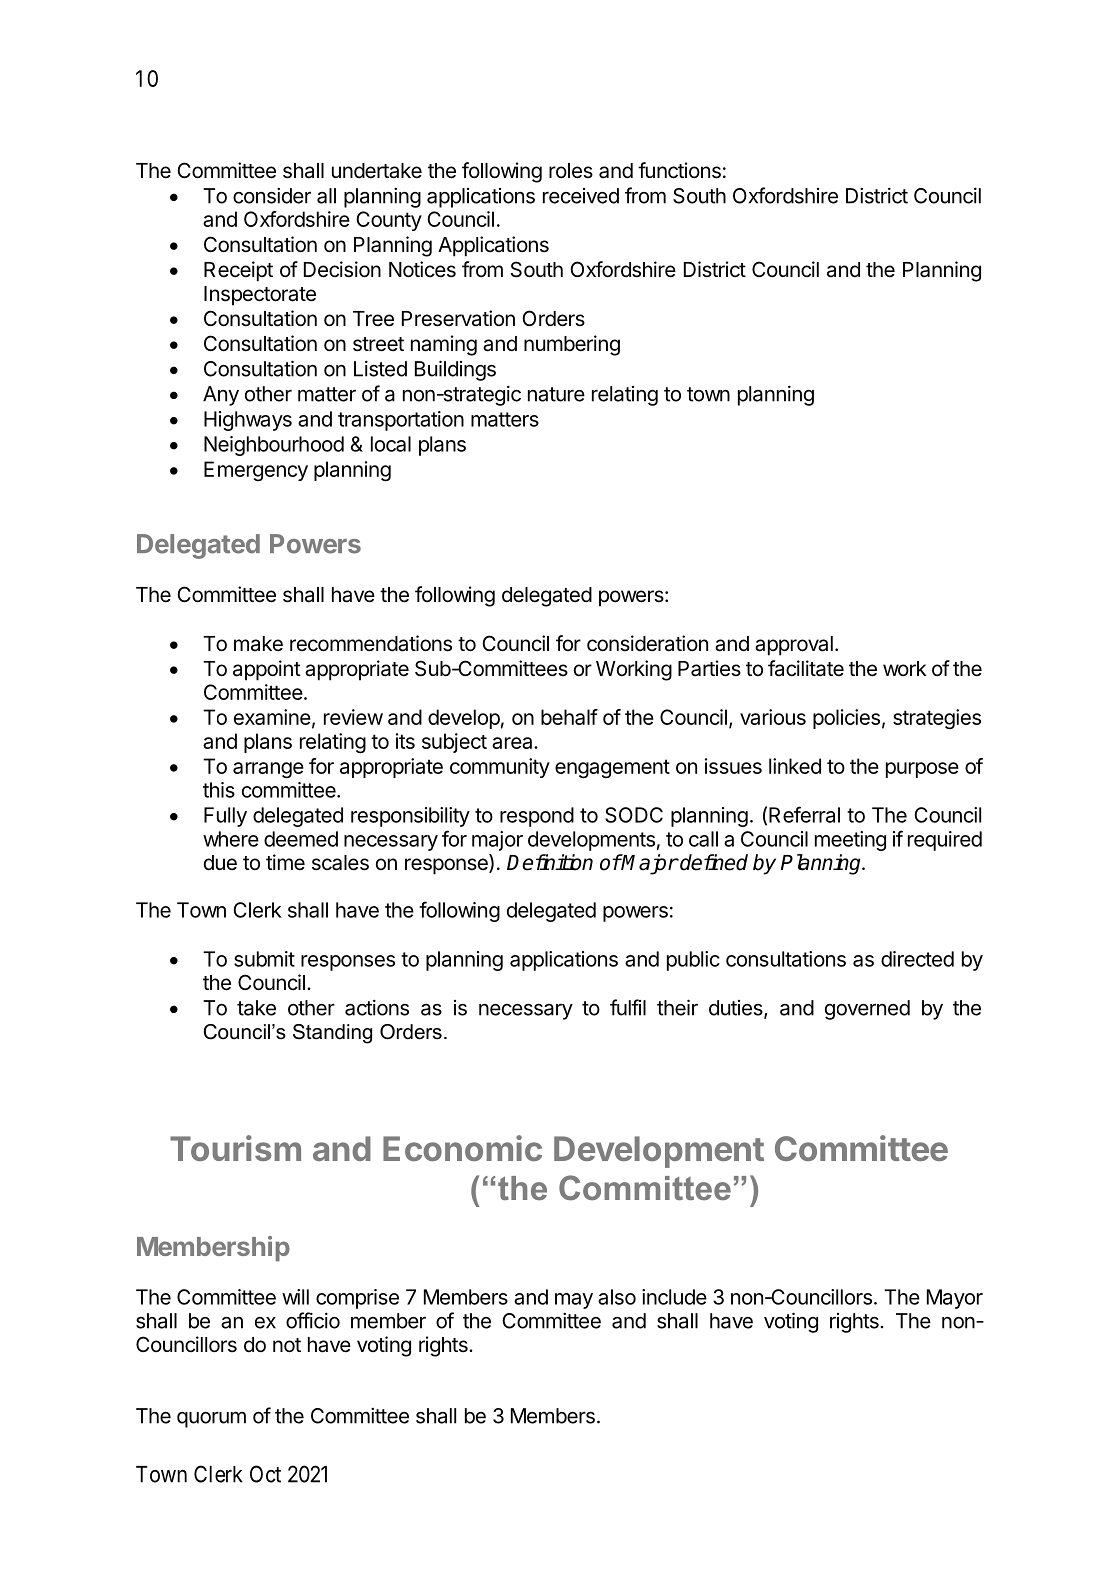 The width and height of the screenshot is (1117, 1580). Describe the element at coordinates (264, 959) in the screenshot. I see `submit` at that location.
